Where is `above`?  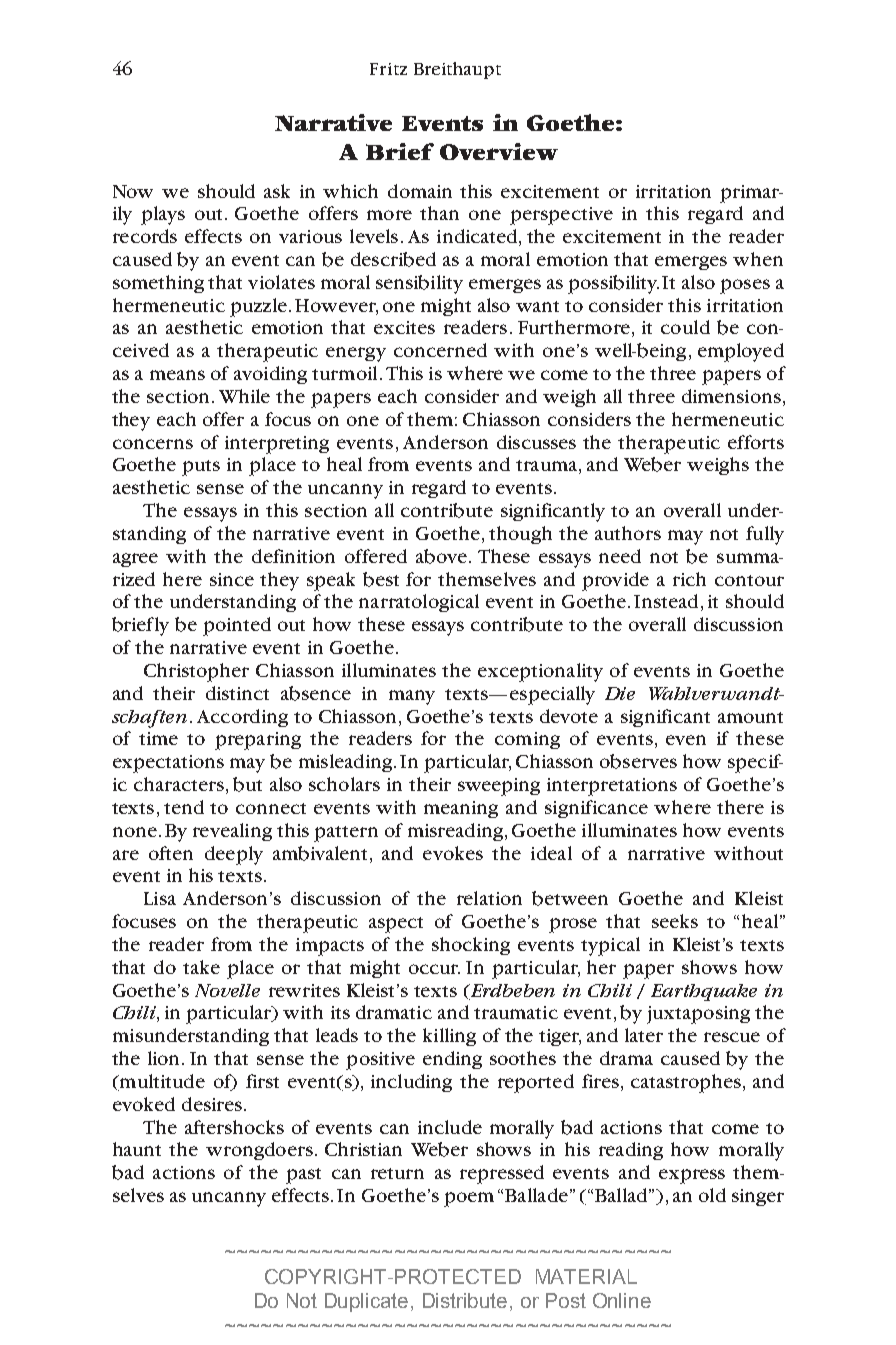 above is located at coordinates (441, 556).
